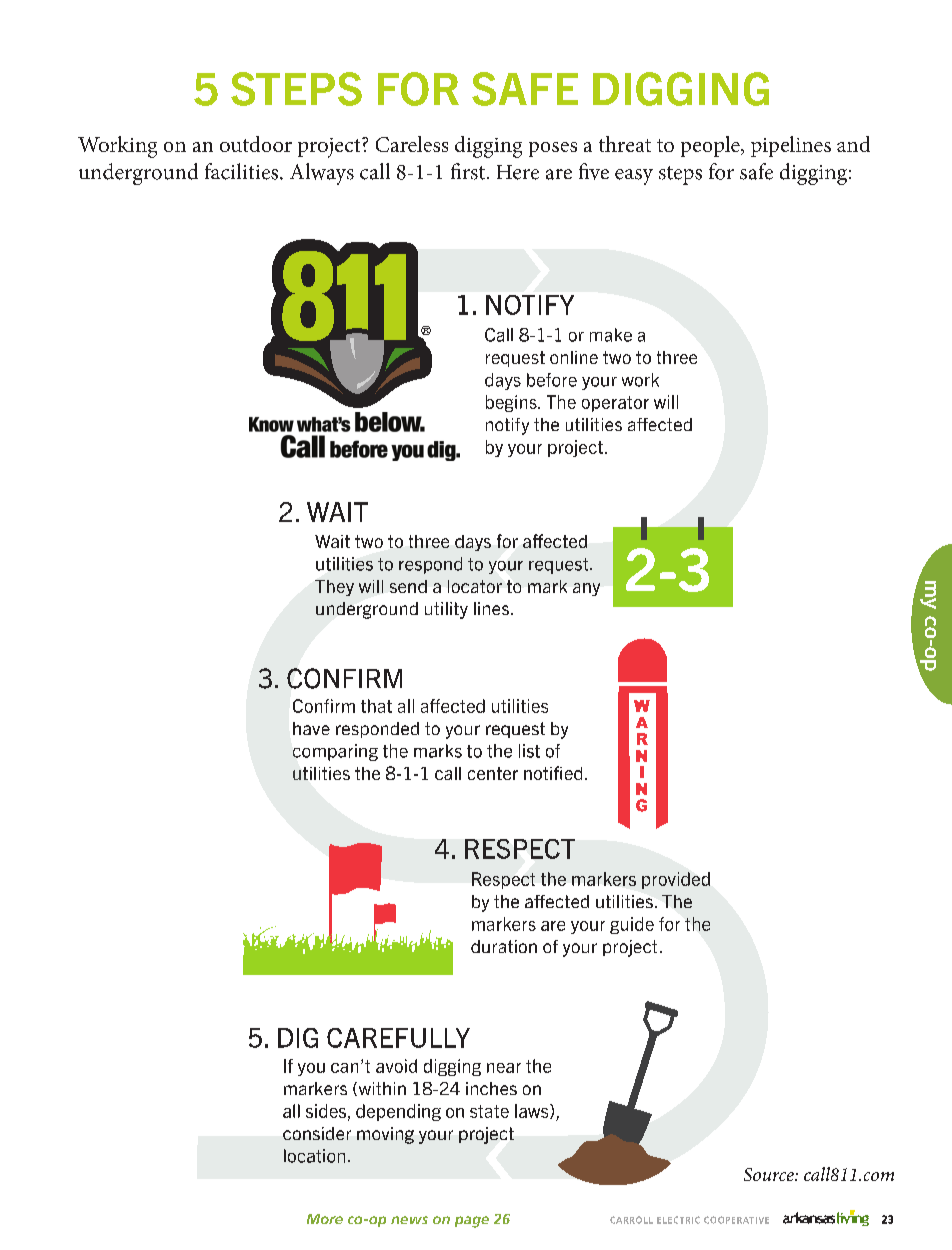 The width and height of the image is (952, 1250). I want to click on news, so click(409, 1220).
